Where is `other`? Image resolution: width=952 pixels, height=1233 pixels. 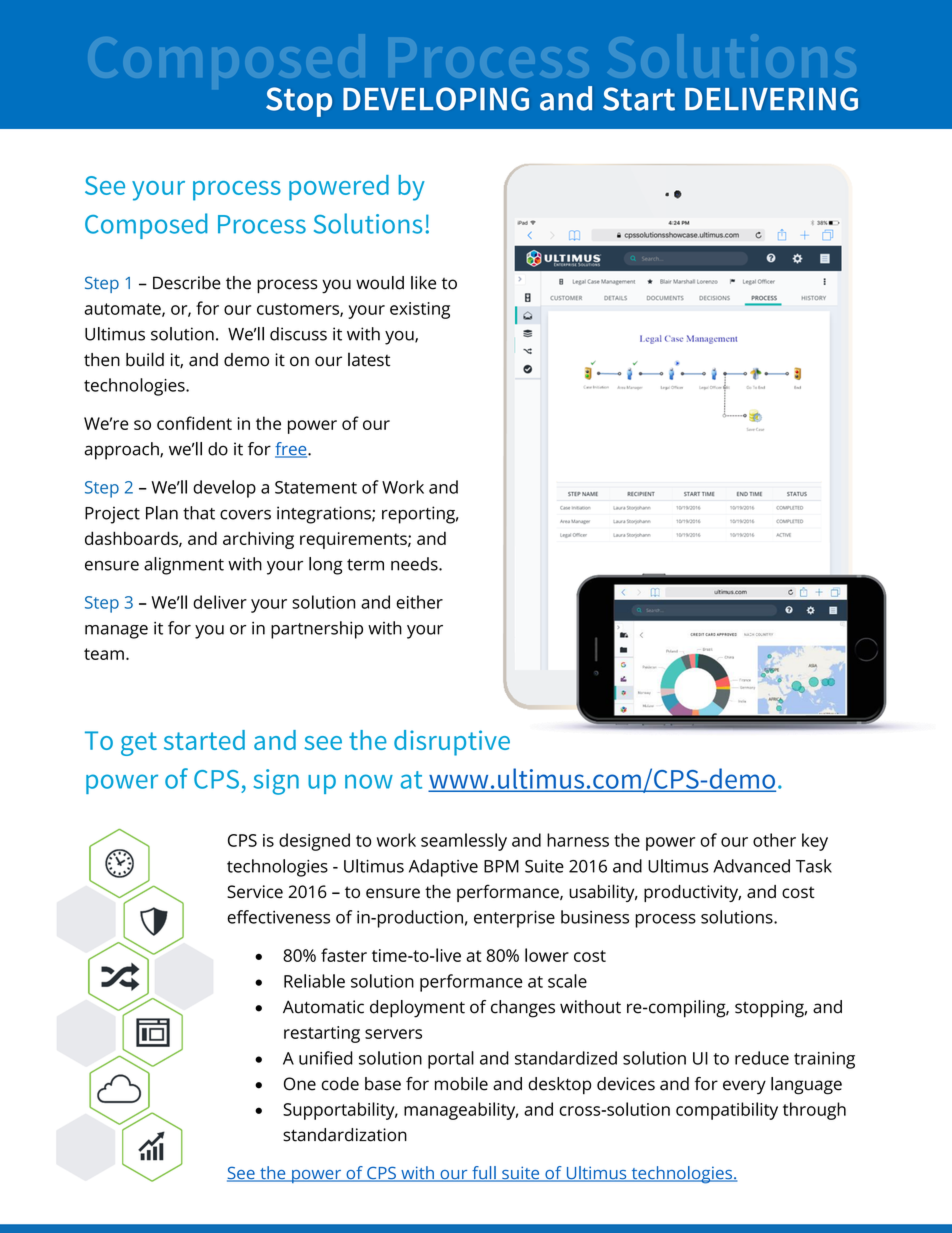
other is located at coordinates (774, 840).
